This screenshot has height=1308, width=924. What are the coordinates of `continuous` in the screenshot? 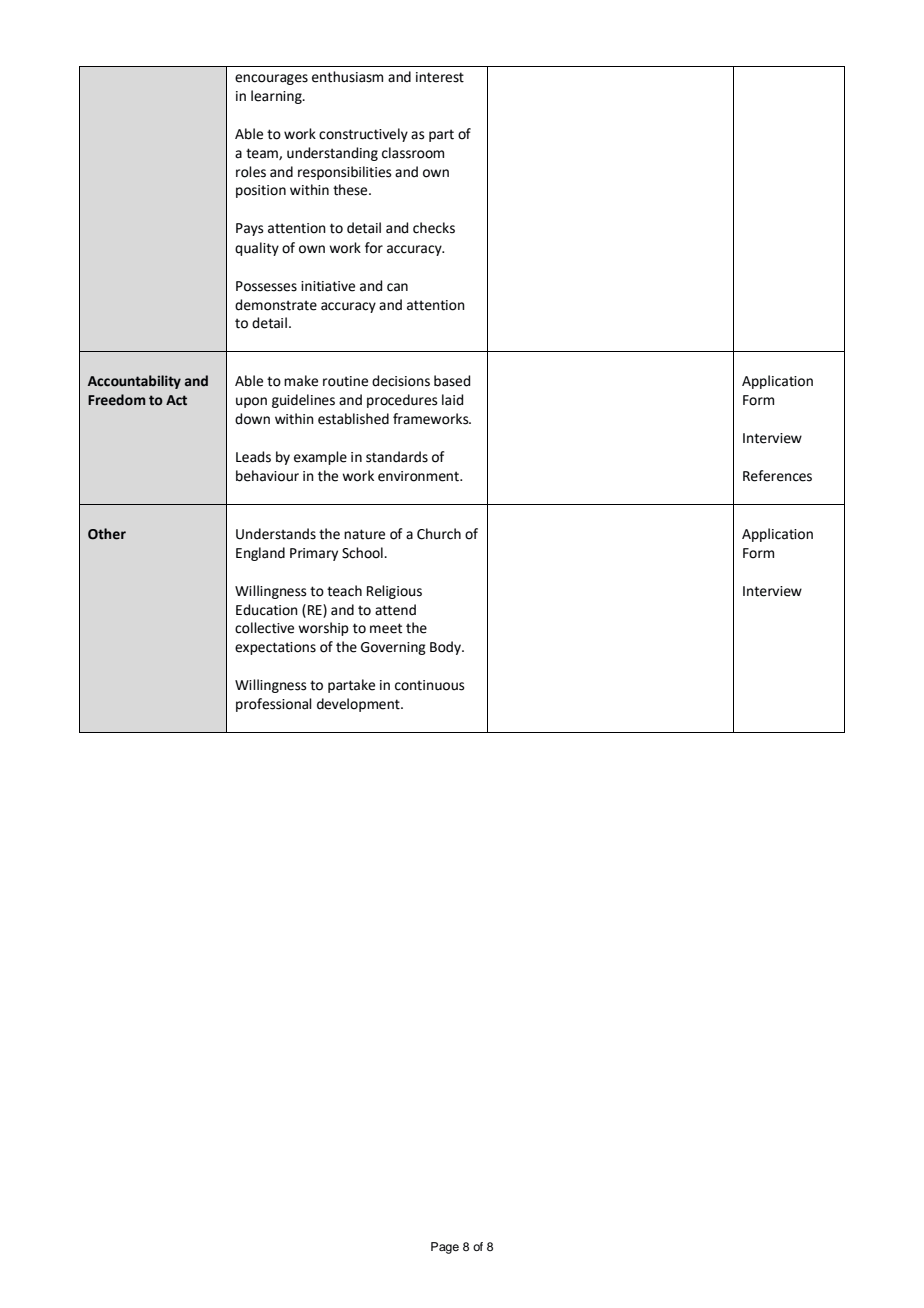 It's located at (430, 685).
